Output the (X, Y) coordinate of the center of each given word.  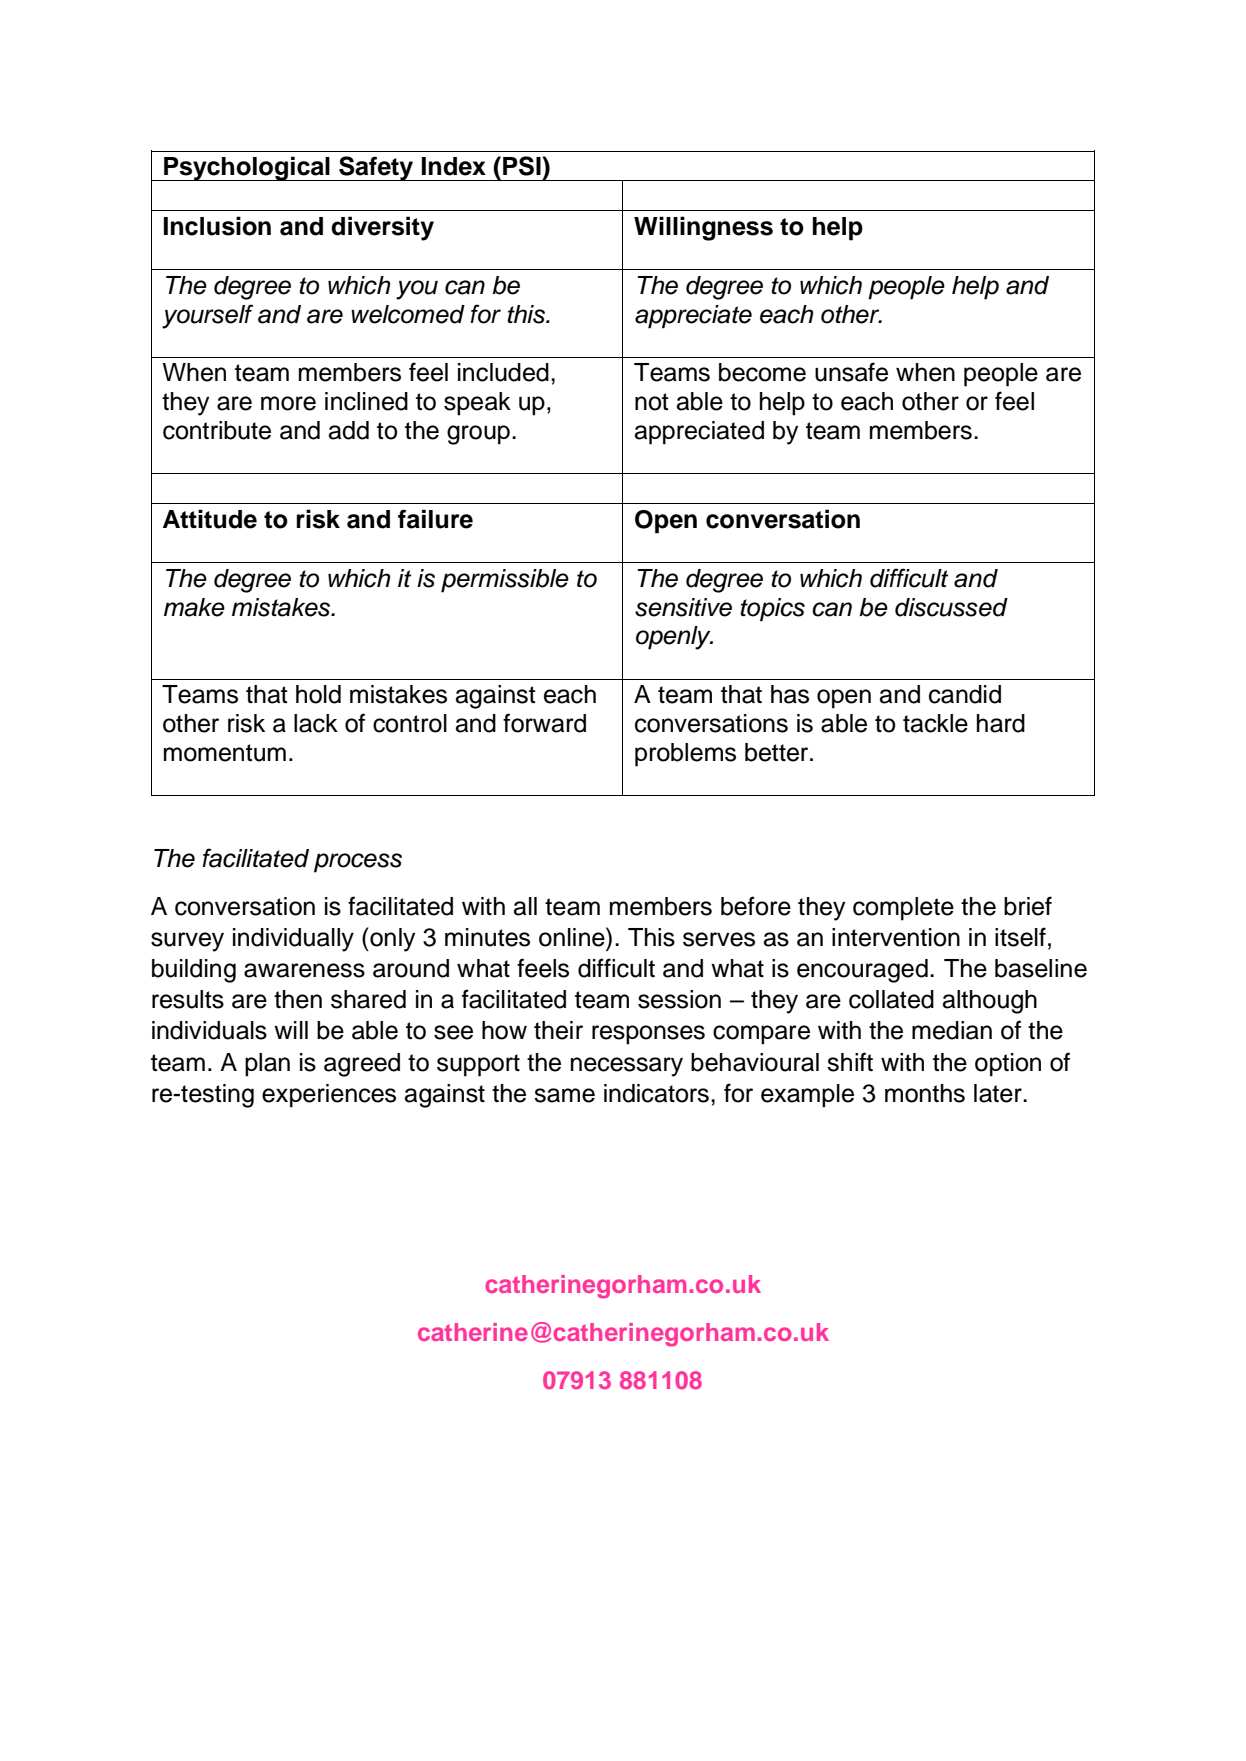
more (288, 403)
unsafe (851, 372)
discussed (951, 607)
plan (267, 1065)
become (762, 372)
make (194, 607)
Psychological (247, 168)
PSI (523, 166)
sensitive (683, 607)
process (358, 863)
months (925, 1093)
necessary (627, 1067)
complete (903, 909)
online (573, 937)
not (652, 402)
